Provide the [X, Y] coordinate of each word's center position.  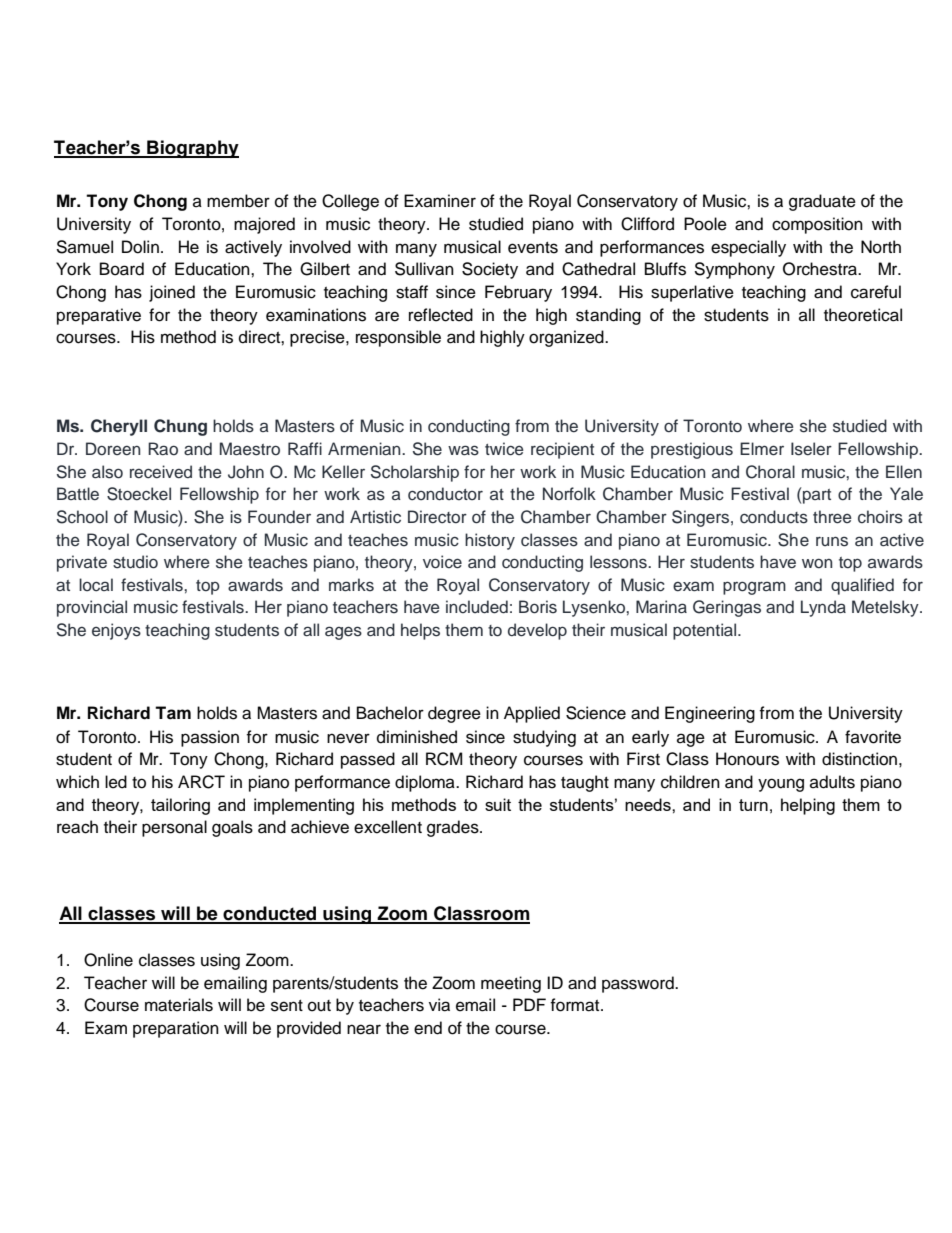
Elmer [762, 449]
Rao [163, 448]
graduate [822, 202]
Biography [192, 149]
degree [454, 714]
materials [179, 1005]
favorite [873, 737]
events [533, 248]
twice [504, 449]
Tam [173, 713]
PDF [529, 1004]
